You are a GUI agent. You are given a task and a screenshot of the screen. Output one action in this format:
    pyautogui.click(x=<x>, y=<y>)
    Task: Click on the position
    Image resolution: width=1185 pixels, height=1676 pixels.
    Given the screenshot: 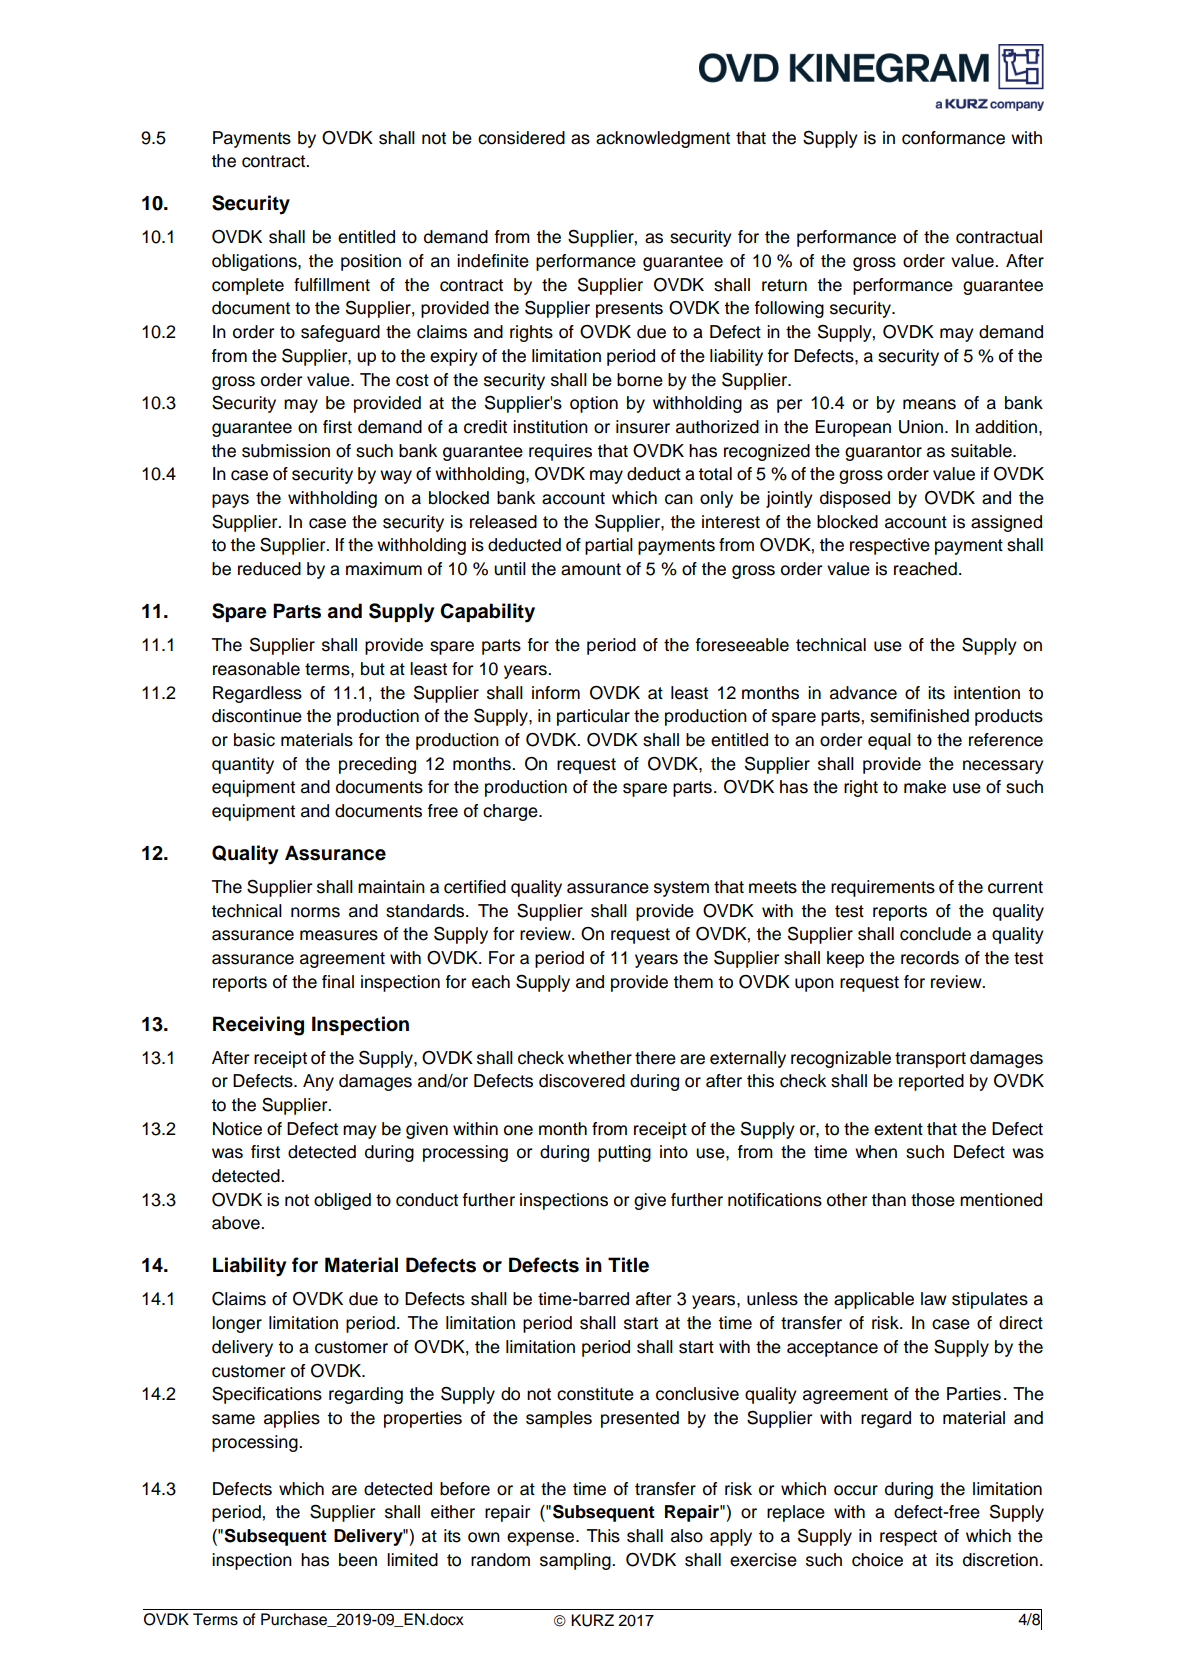 What is the action you would take?
    pyautogui.click(x=371, y=262)
